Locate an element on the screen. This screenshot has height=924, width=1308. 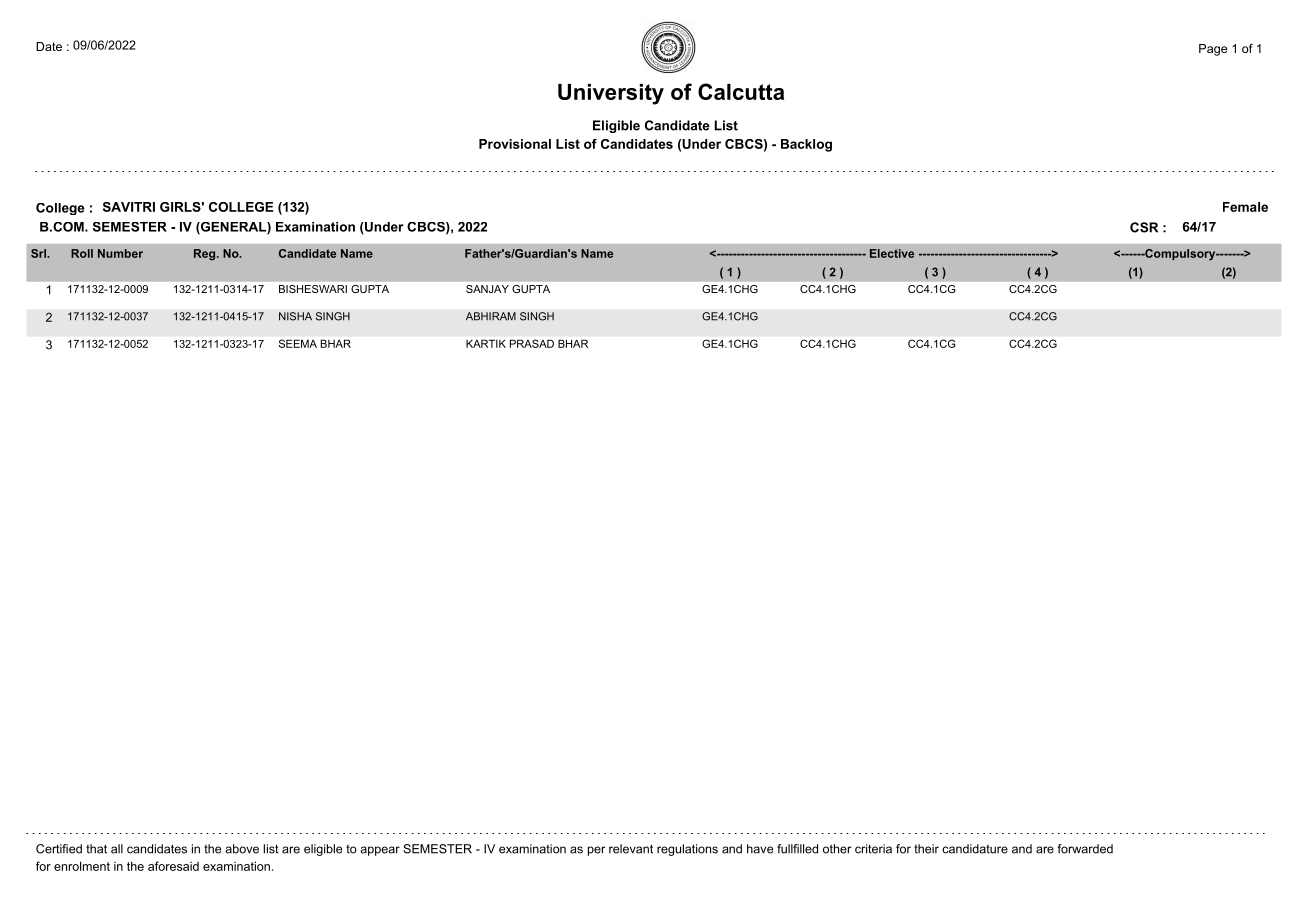
forwarded is located at coordinates (1085, 849).
